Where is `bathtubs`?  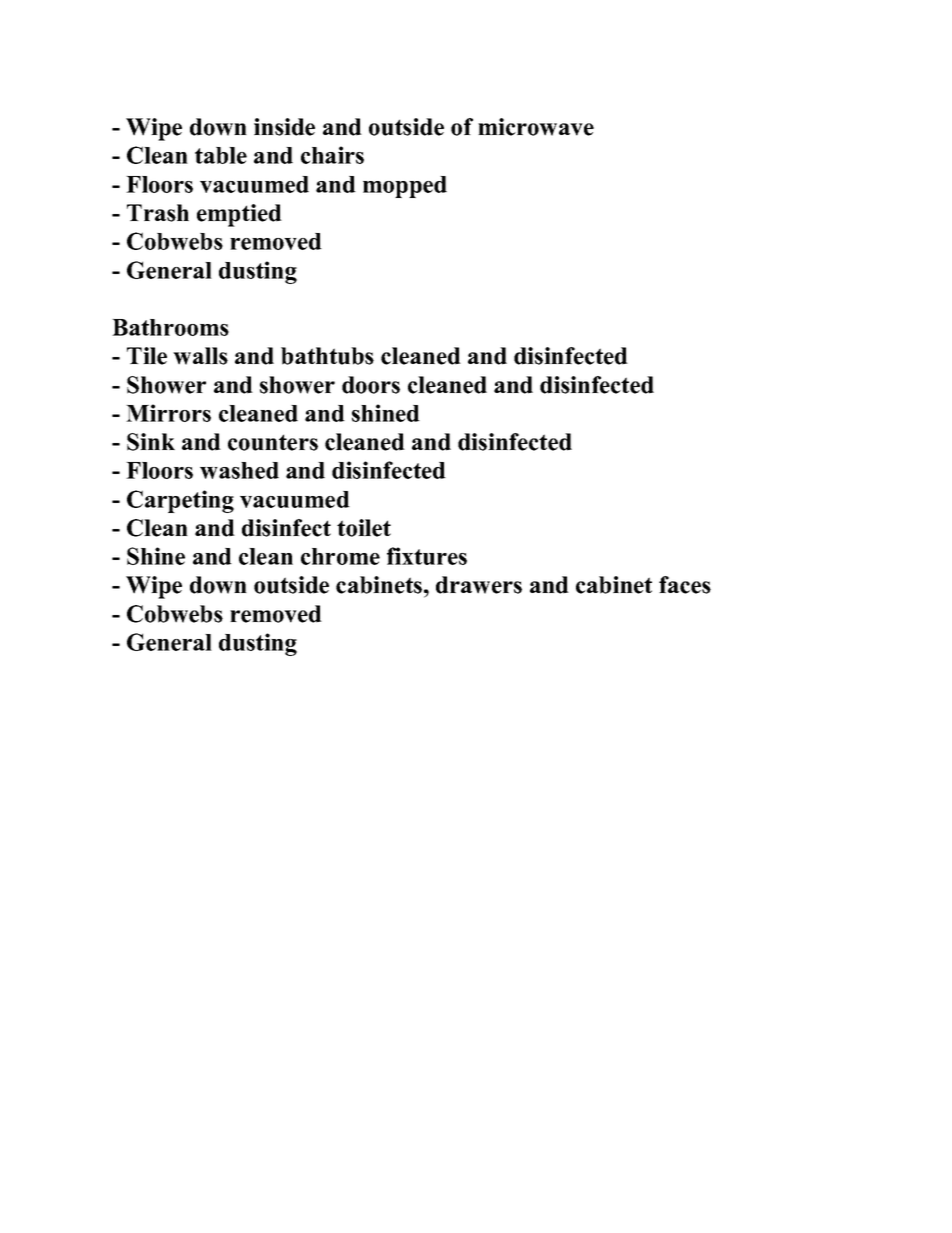
bathtubs is located at coordinates (327, 356).
